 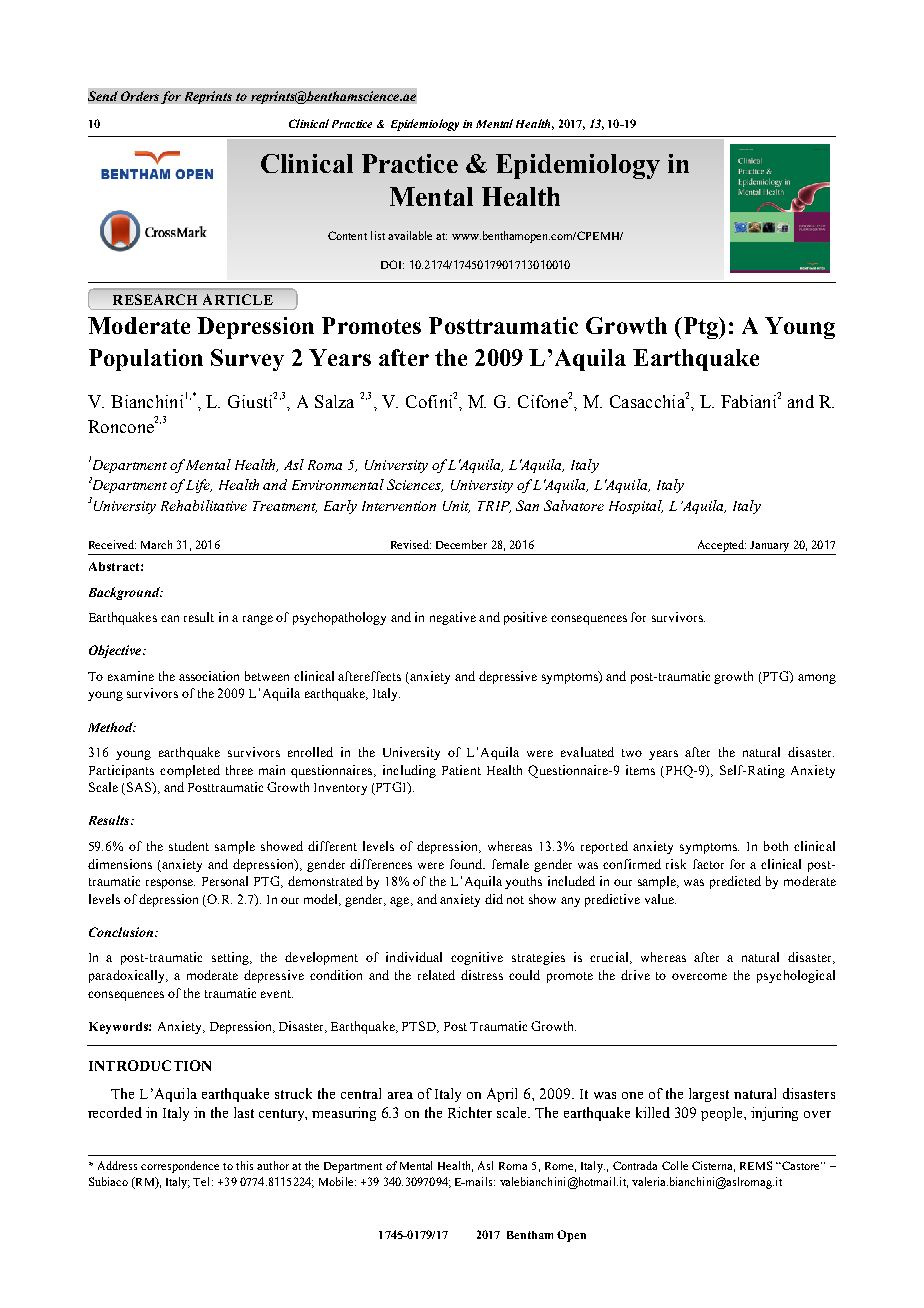 I want to click on available, so click(x=410, y=235).
